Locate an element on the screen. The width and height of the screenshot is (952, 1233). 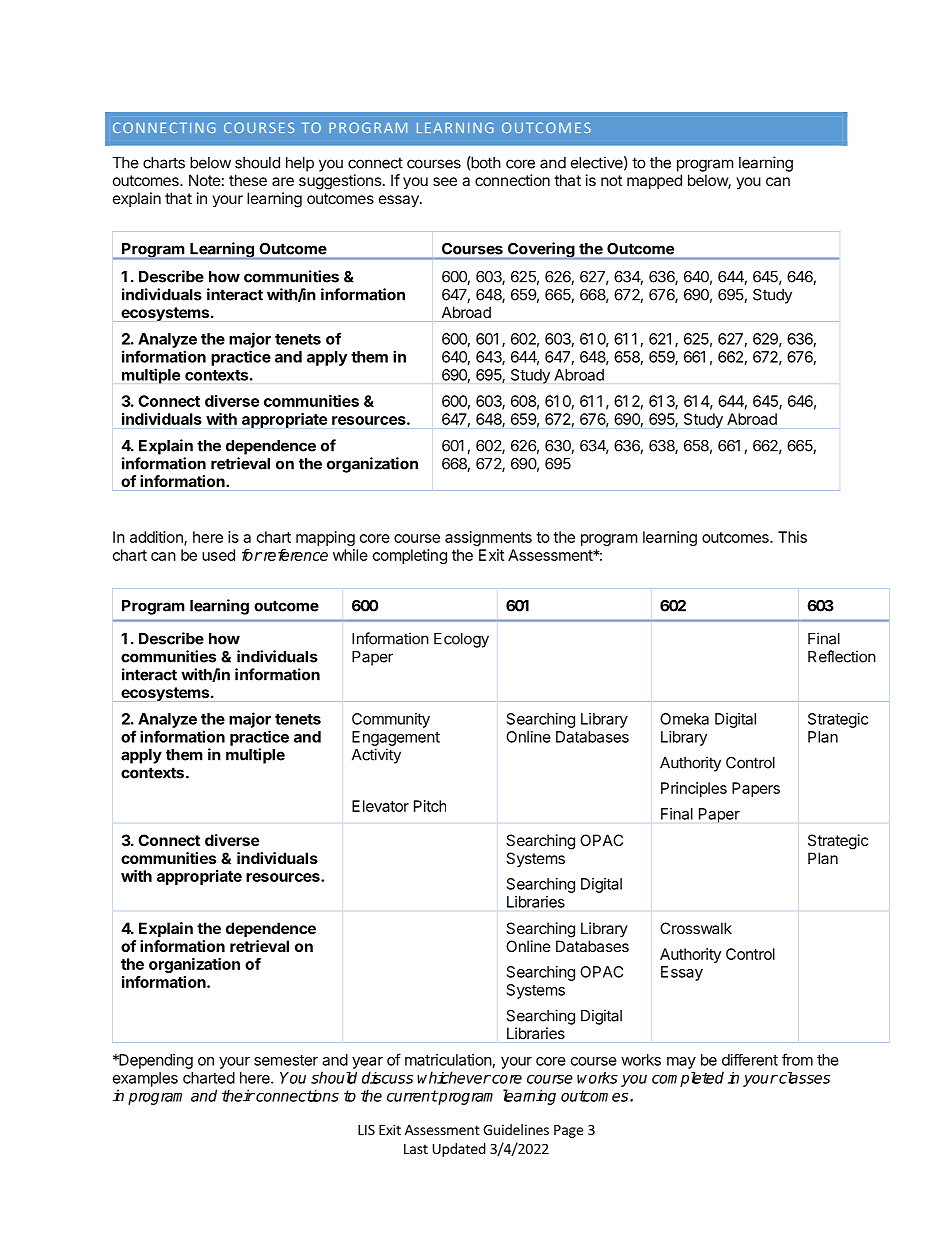
Guidelines is located at coordinates (516, 1129).
